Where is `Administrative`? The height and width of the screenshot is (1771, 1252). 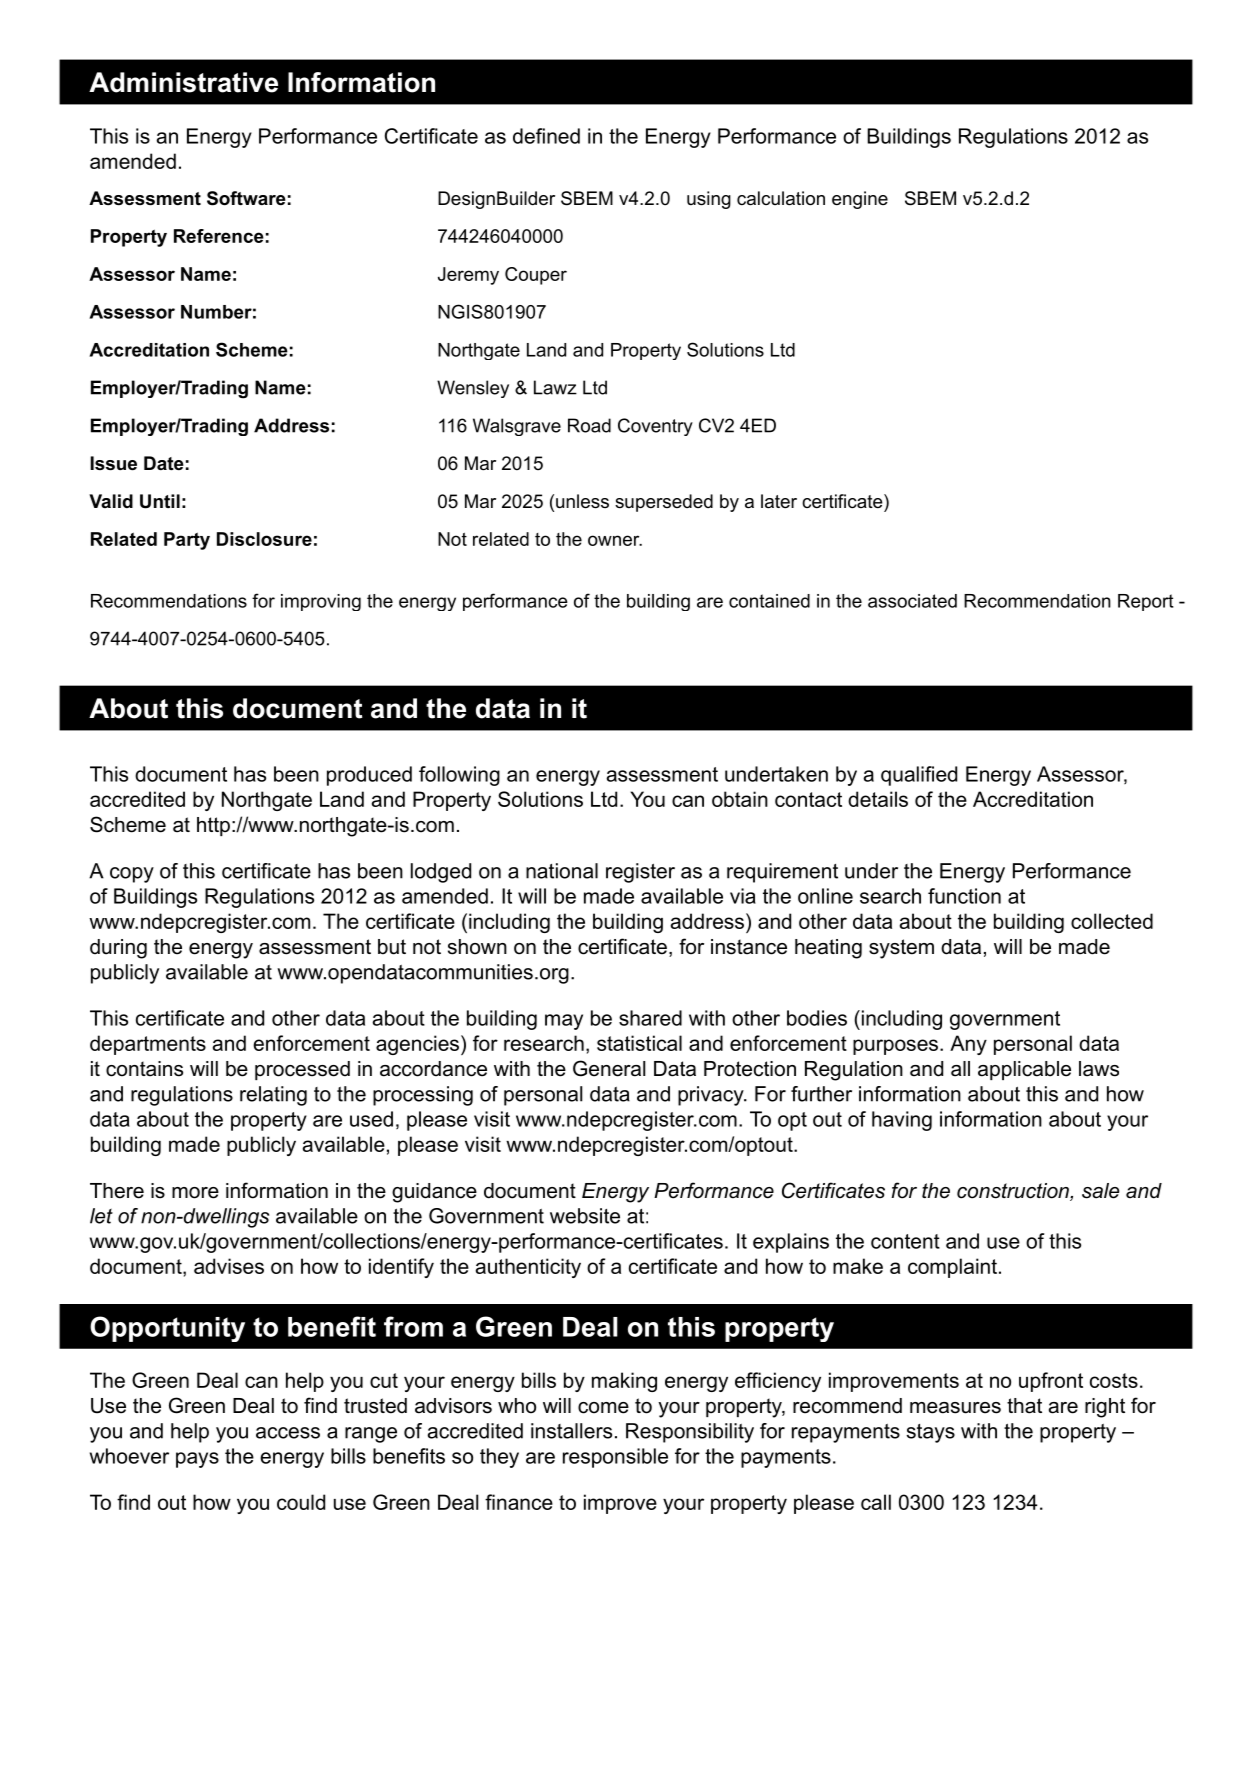
Administrative is located at coordinates (183, 82).
